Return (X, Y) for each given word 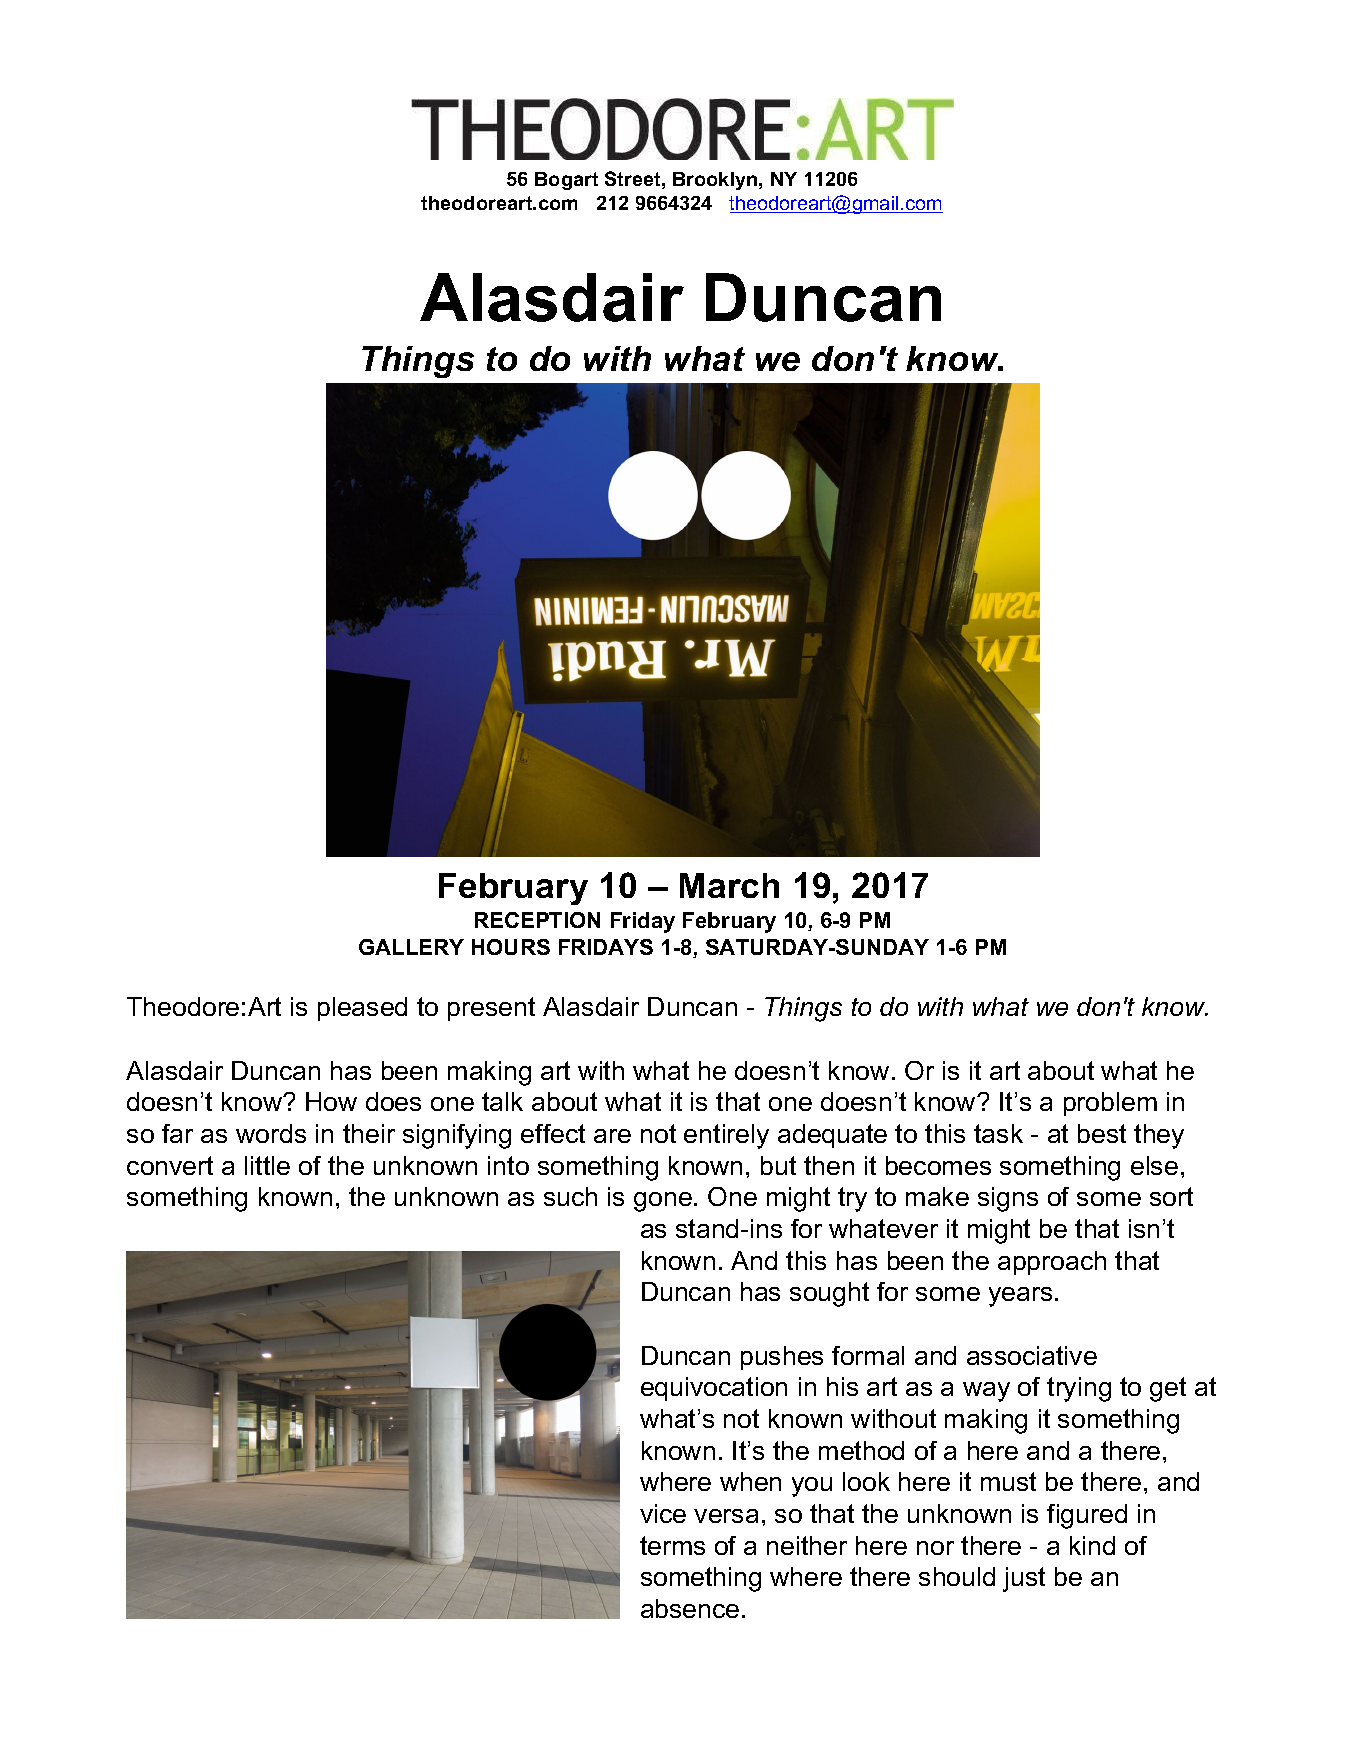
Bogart (566, 181)
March (729, 885)
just (1024, 1579)
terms (672, 1545)
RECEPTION (537, 920)
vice (663, 1513)
